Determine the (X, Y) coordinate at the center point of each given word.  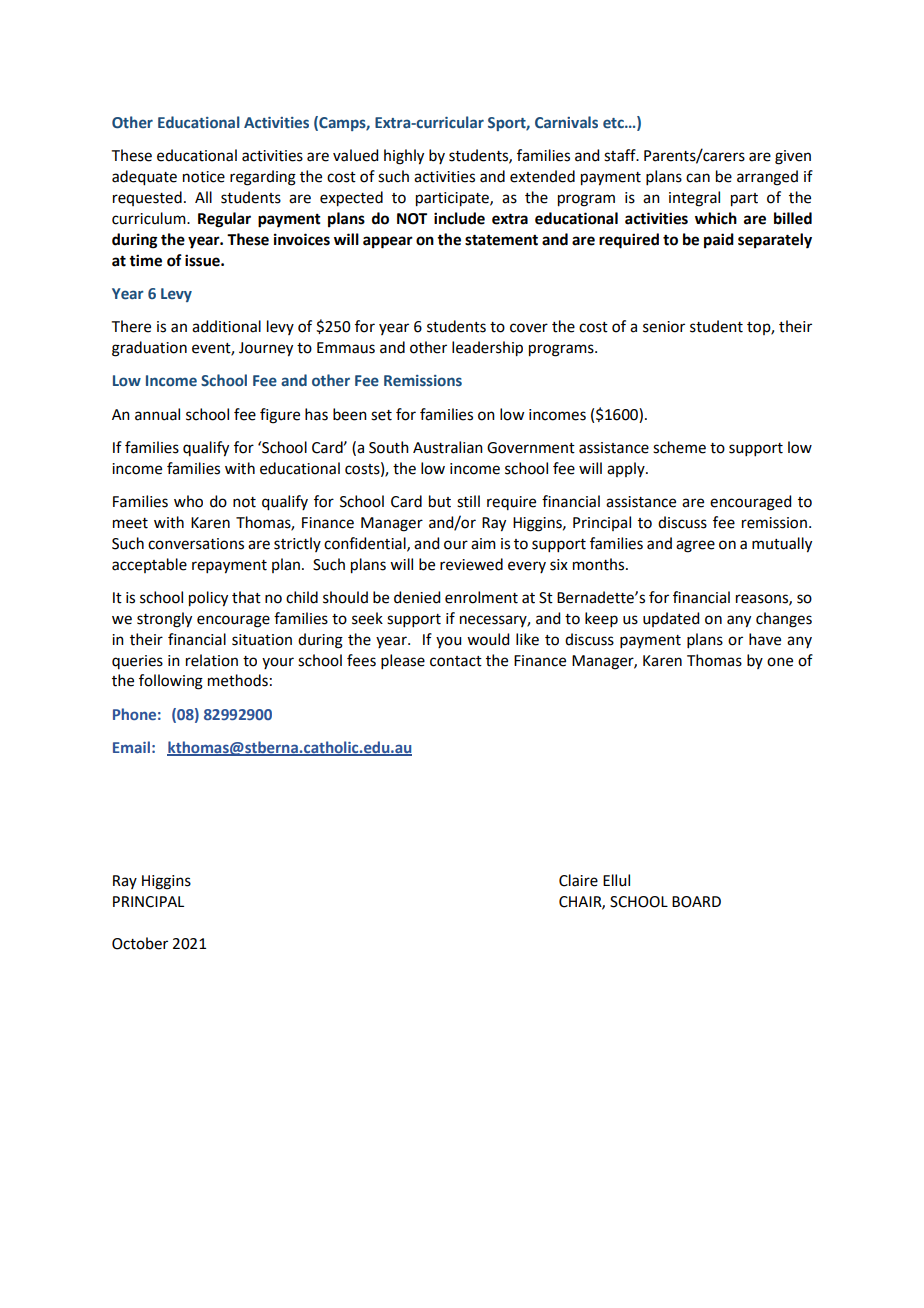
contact (456, 661)
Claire (578, 880)
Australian (448, 447)
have (765, 639)
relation (212, 660)
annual (157, 414)
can (698, 178)
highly (404, 157)
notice (204, 177)
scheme (679, 447)
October (140, 943)
